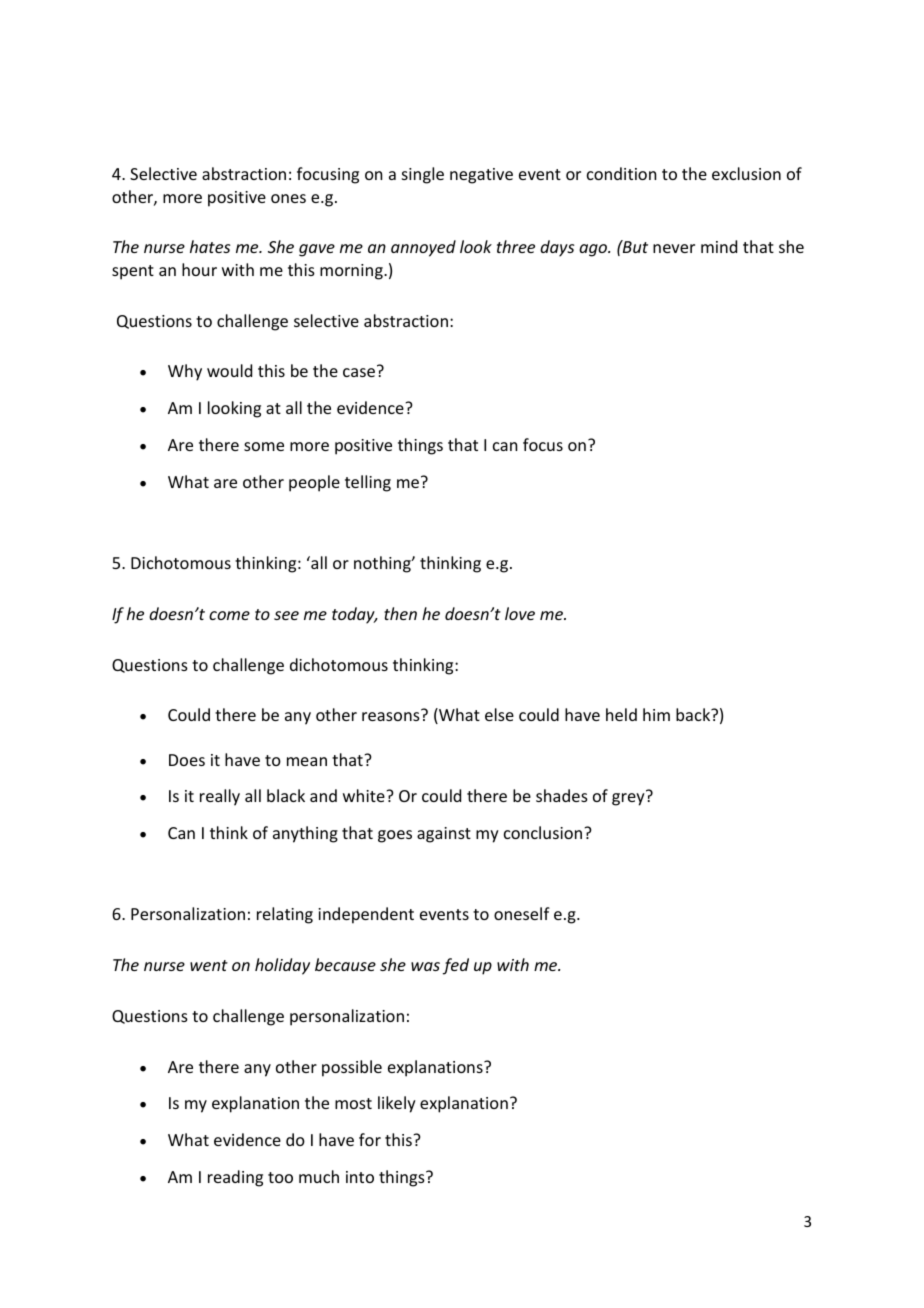  Describe the element at coordinates (220, 797) in the page. I see `really` at that location.
